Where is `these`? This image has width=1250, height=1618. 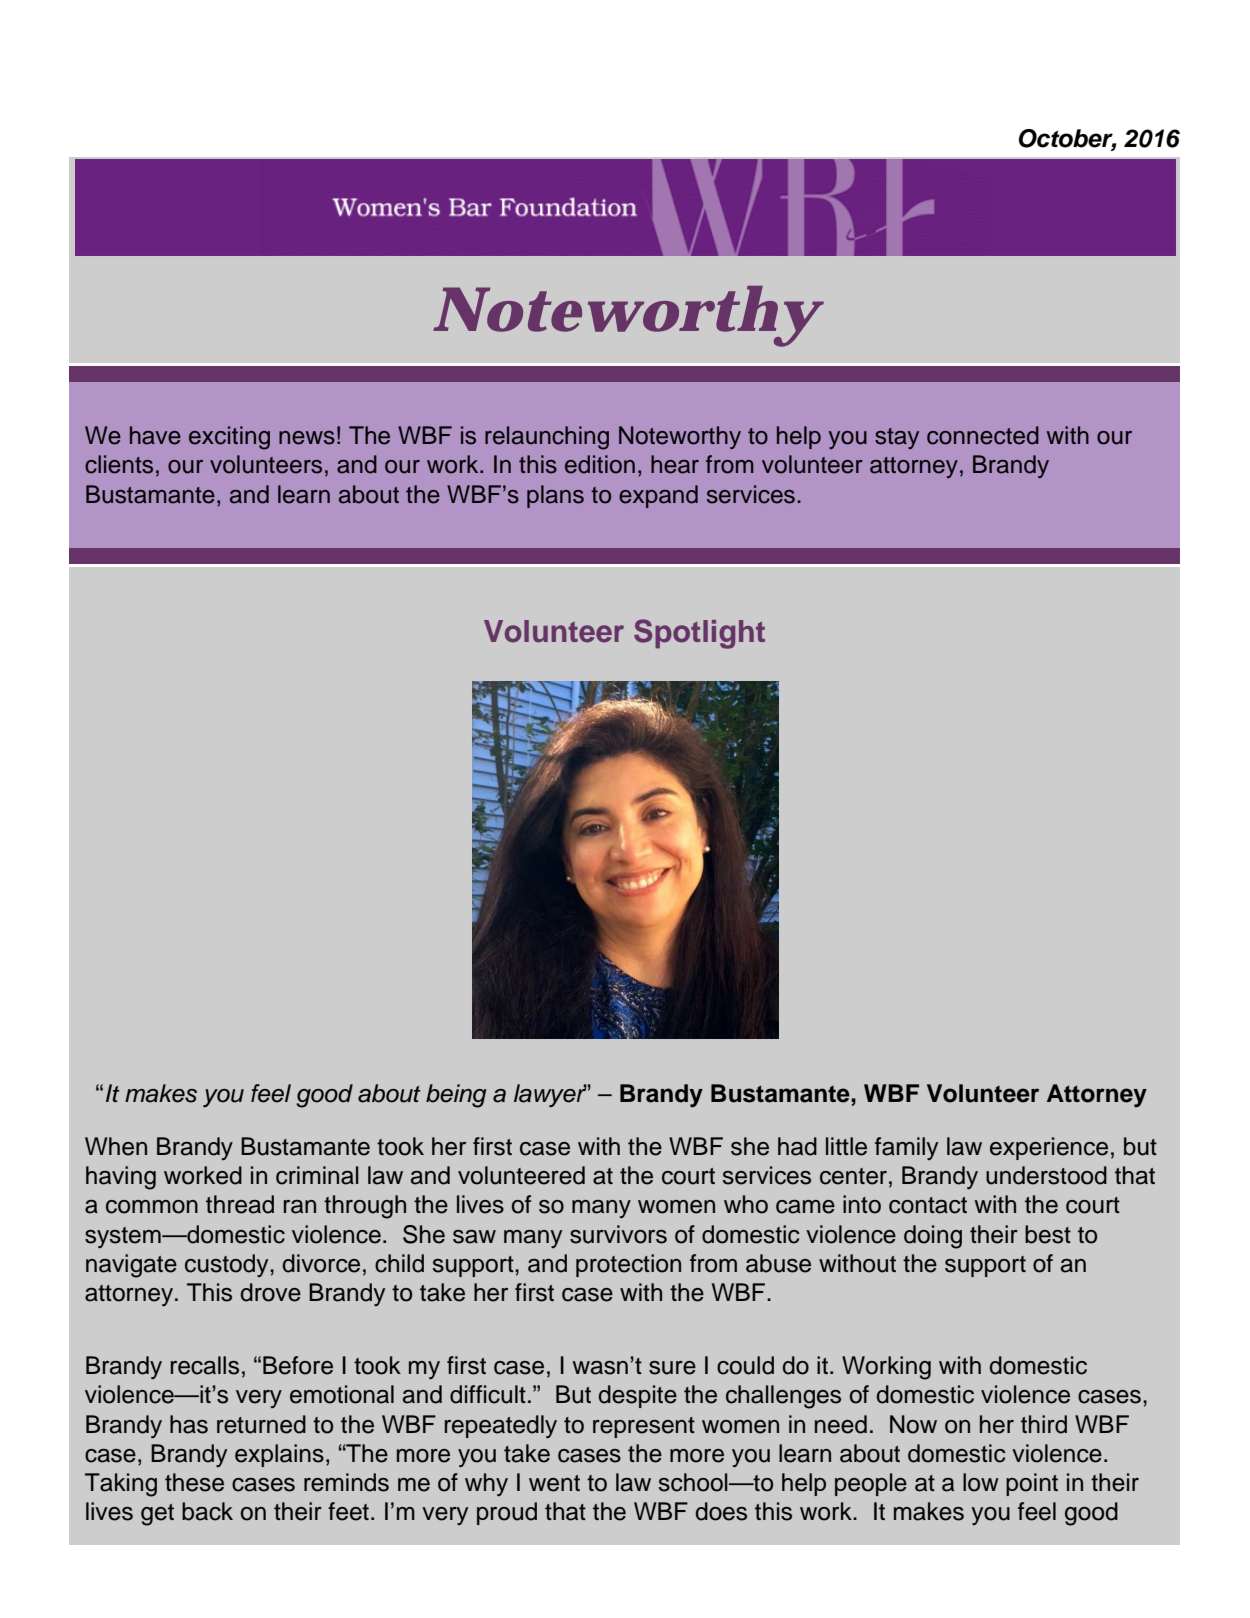 these is located at coordinates (194, 1482).
